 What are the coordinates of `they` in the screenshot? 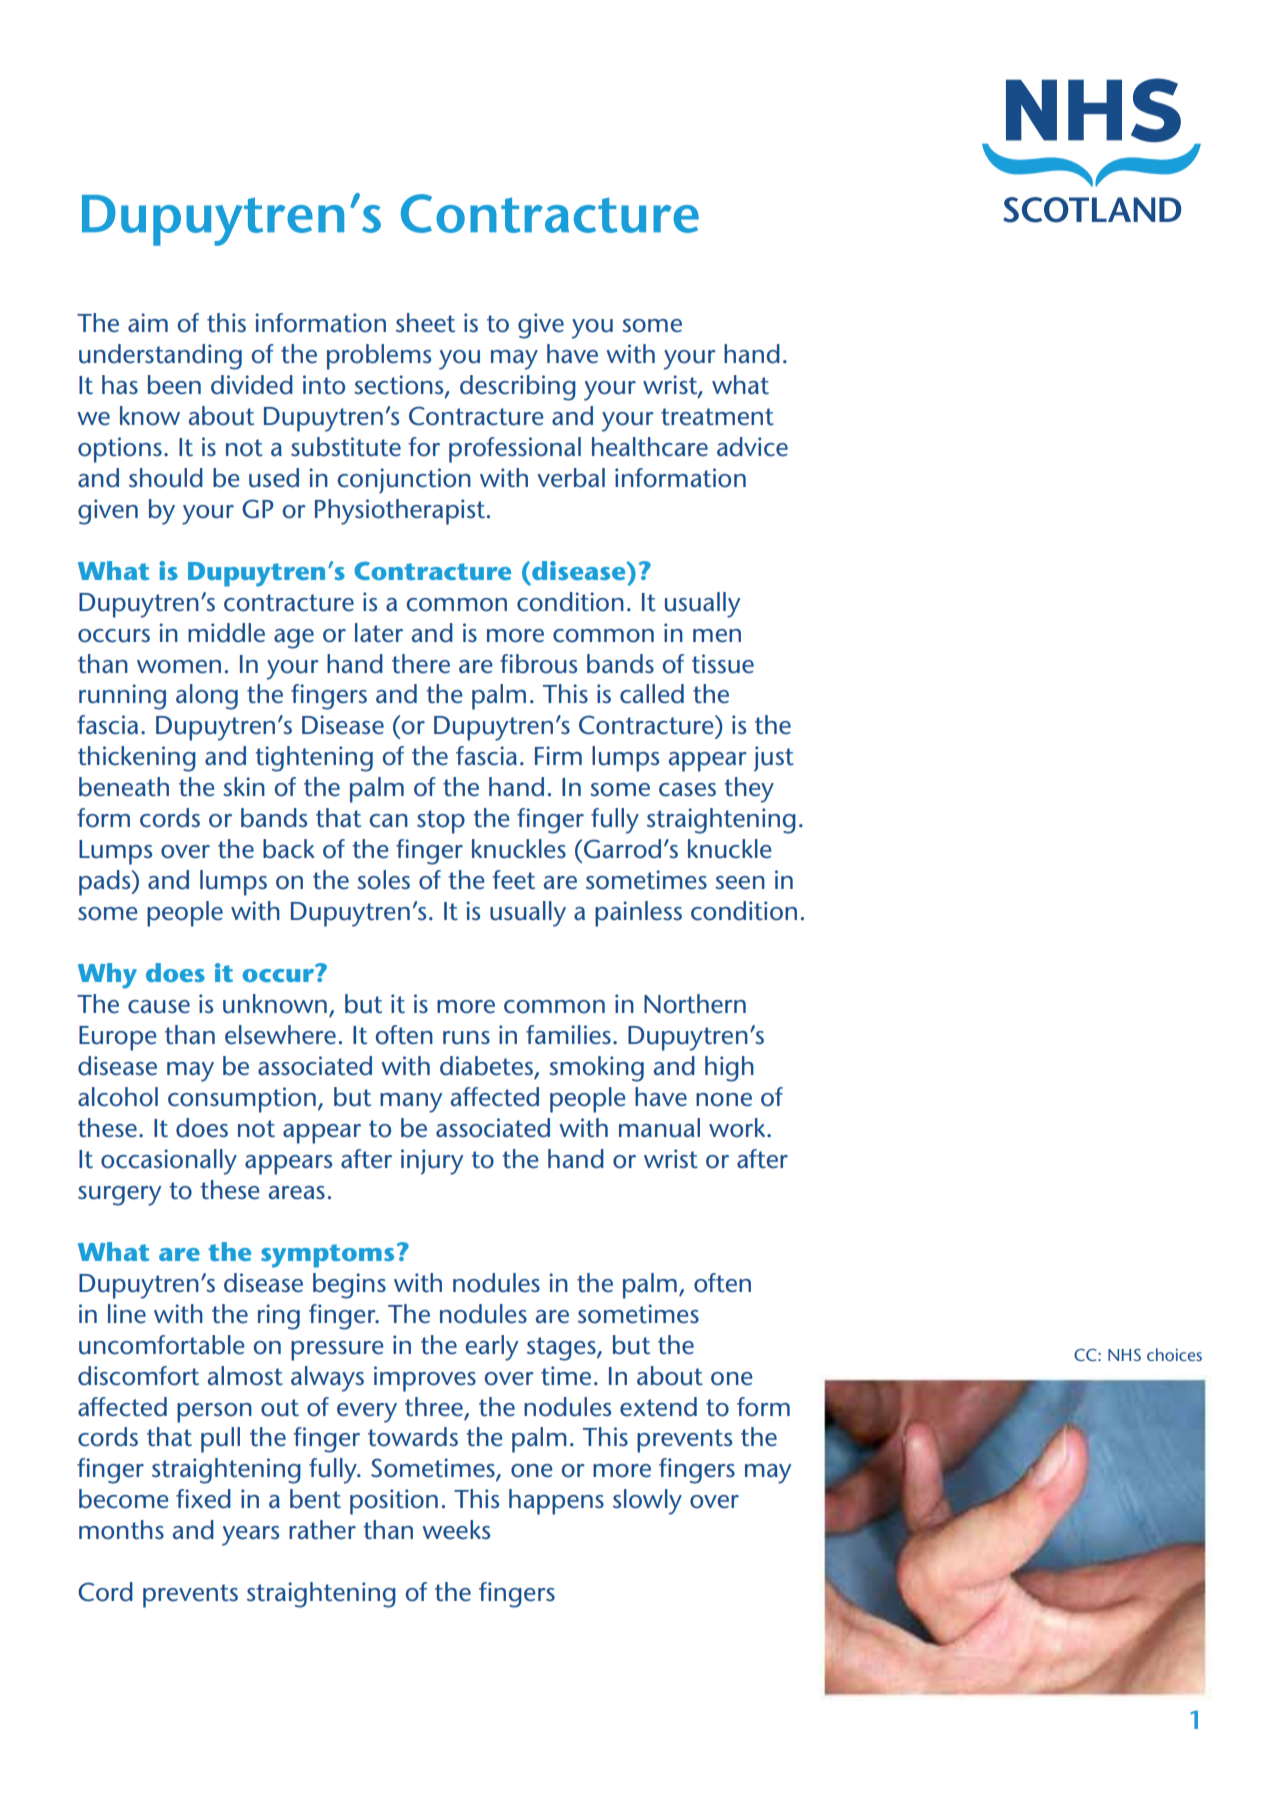 It's located at (749, 790).
